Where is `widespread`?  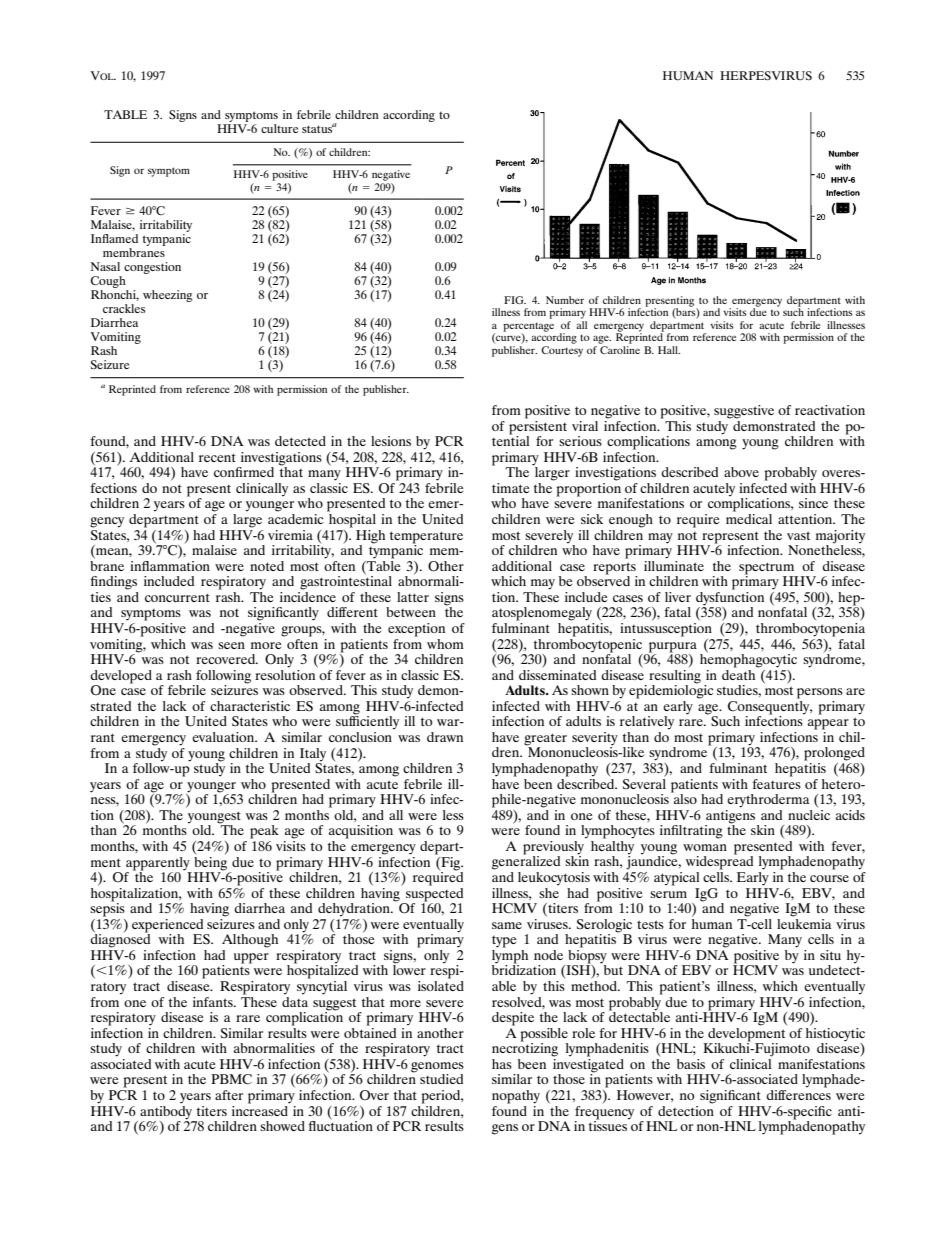
widespread is located at coordinates (719, 862).
